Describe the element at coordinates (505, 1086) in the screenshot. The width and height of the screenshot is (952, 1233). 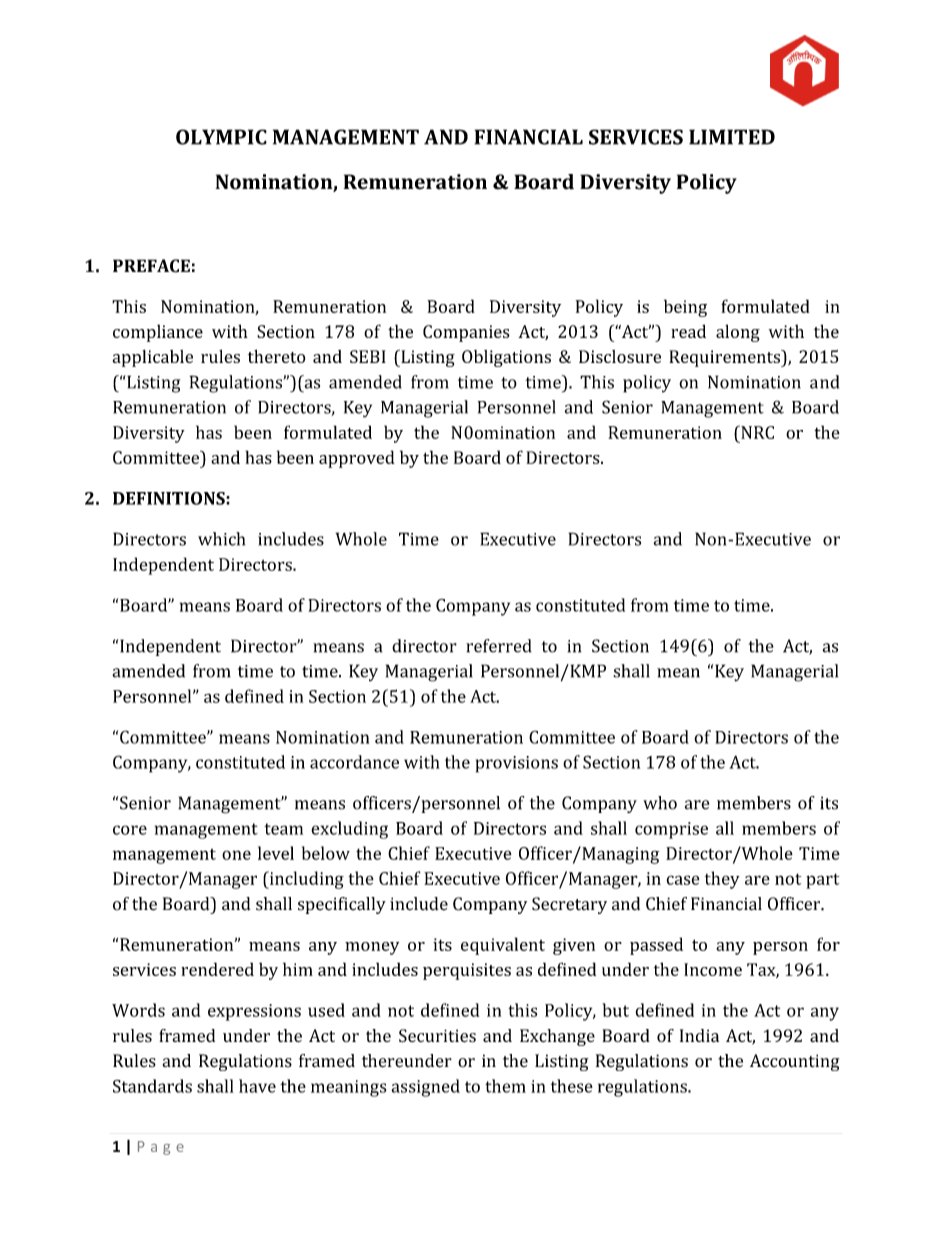
I see `them` at that location.
